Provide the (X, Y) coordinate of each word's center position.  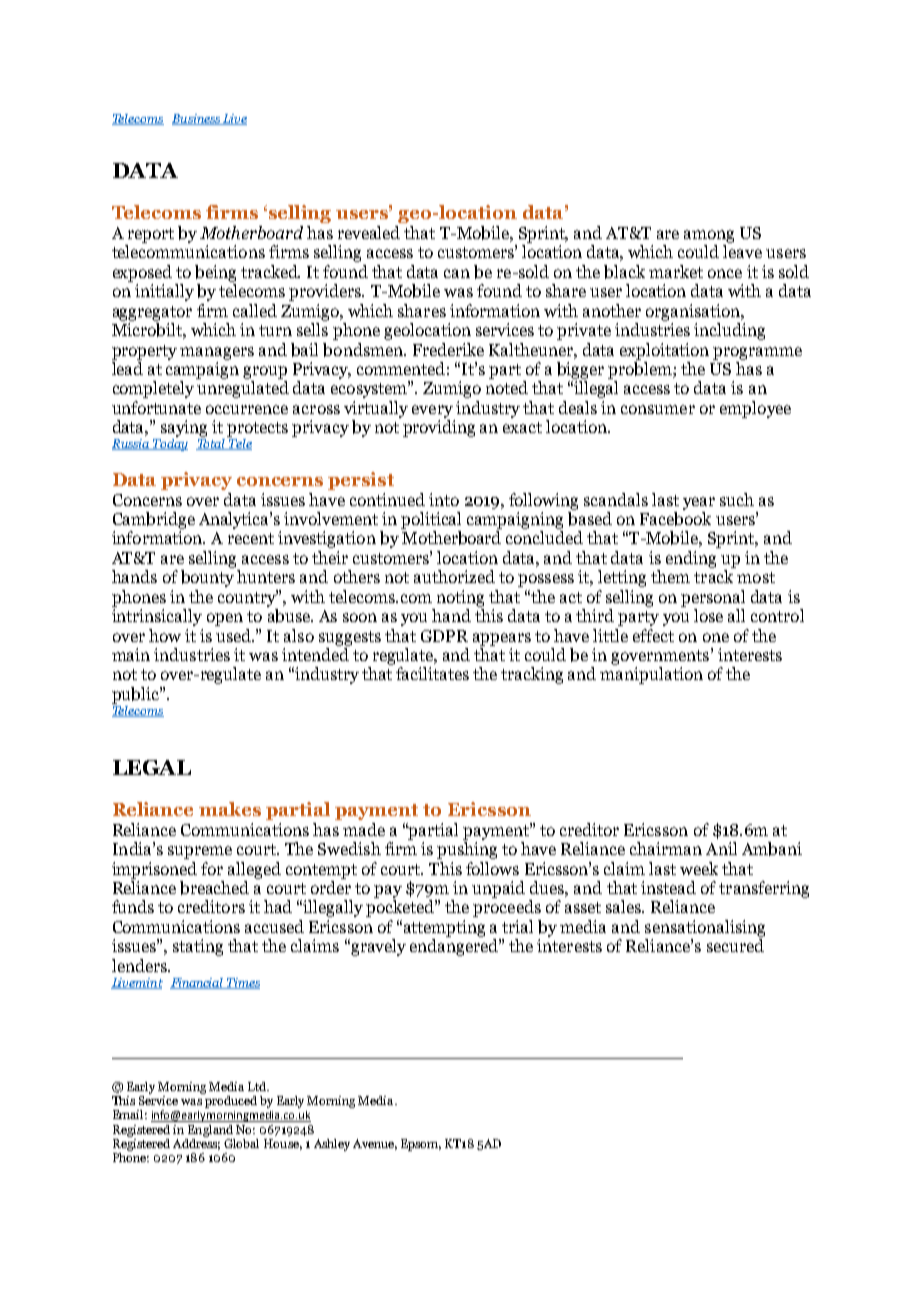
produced (230, 1100)
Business (197, 119)
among (709, 236)
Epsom (421, 1145)
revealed (369, 232)
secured (735, 945)
